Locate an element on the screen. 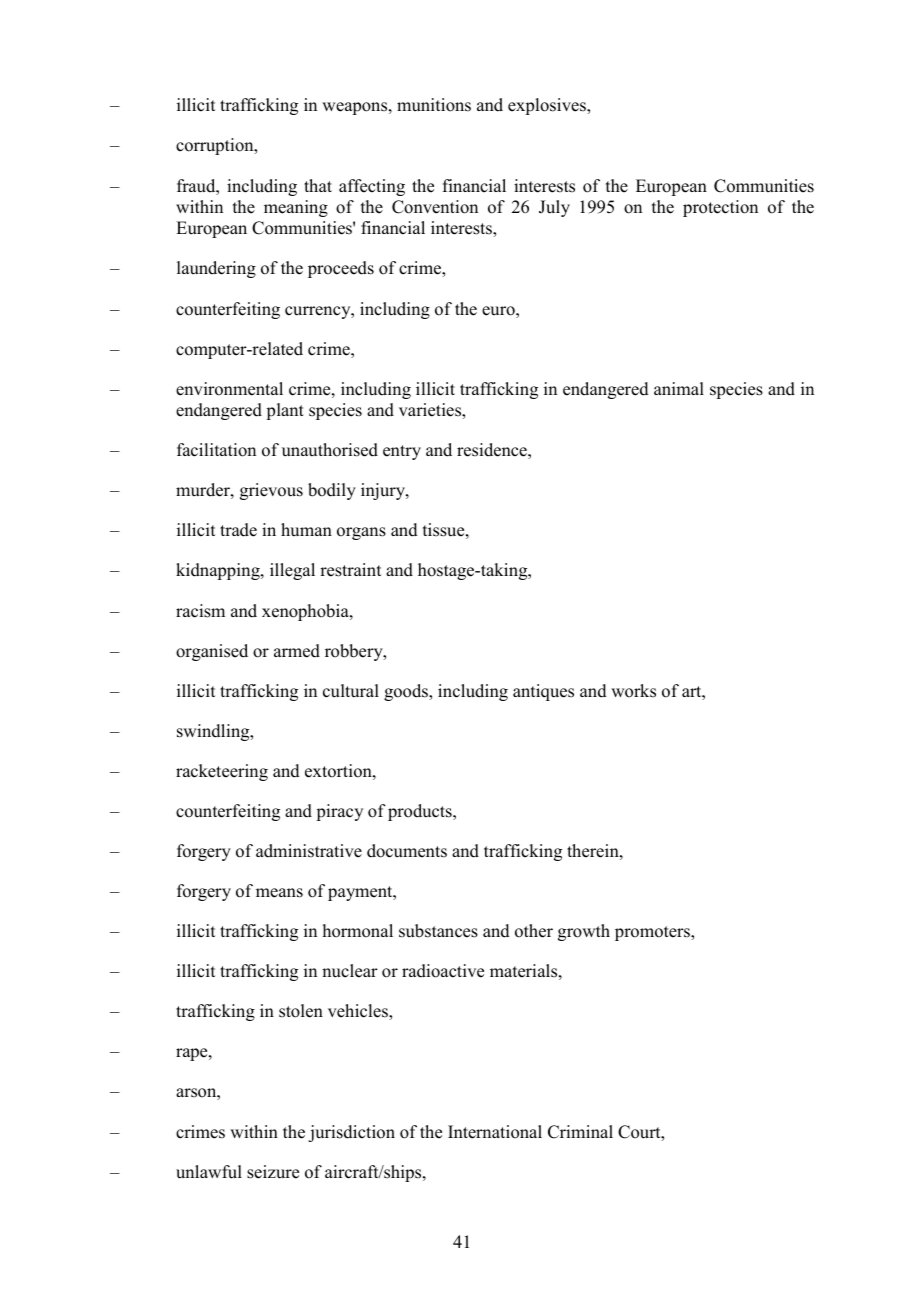  entry is located at coordinates (402, 452).
